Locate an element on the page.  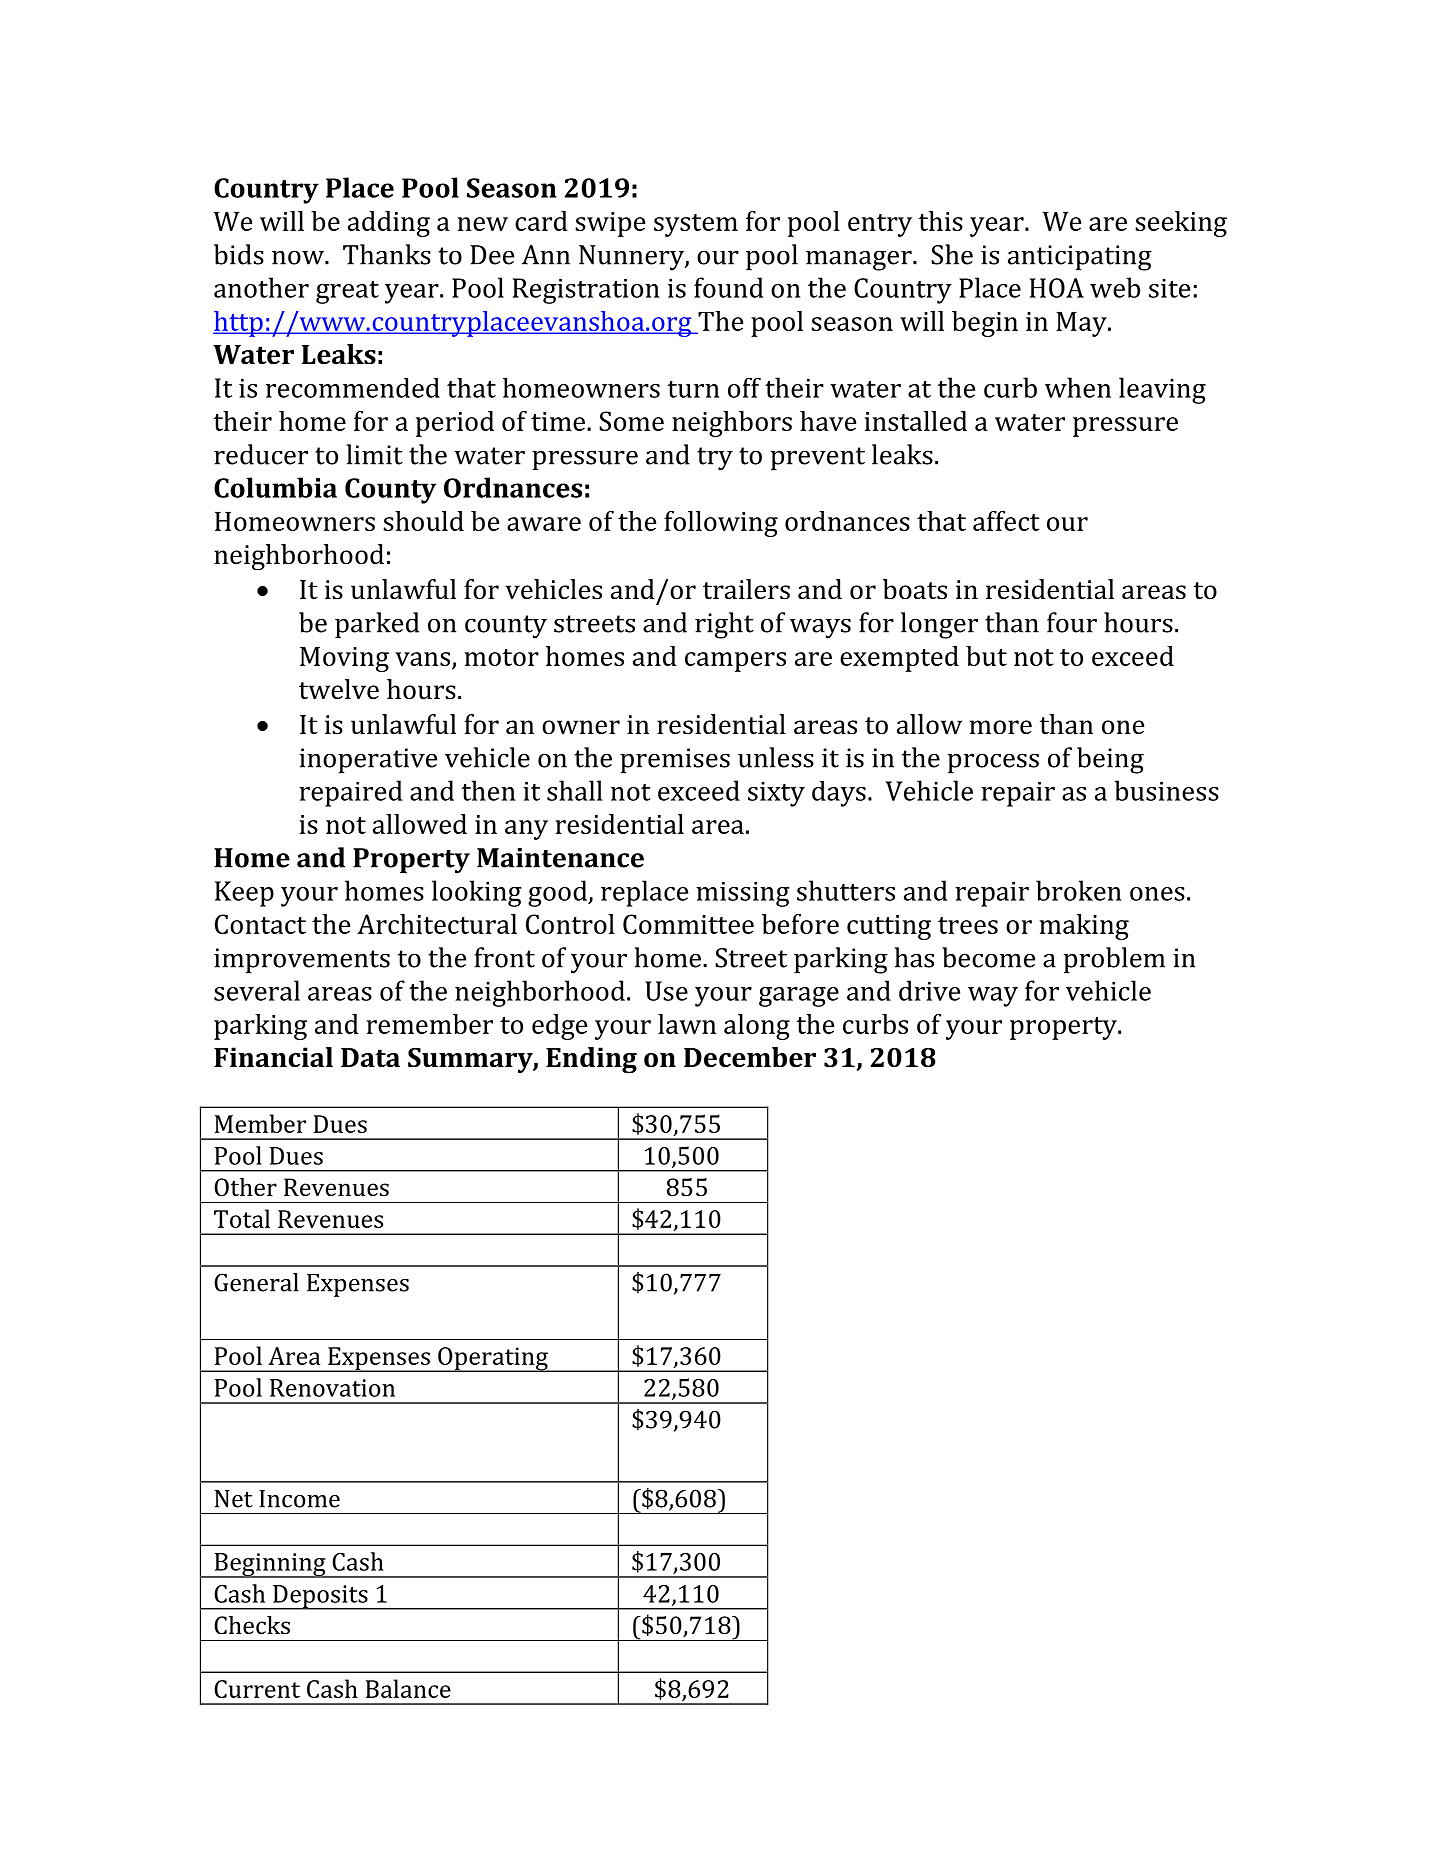
parked is located at coordinates (377, 625).
